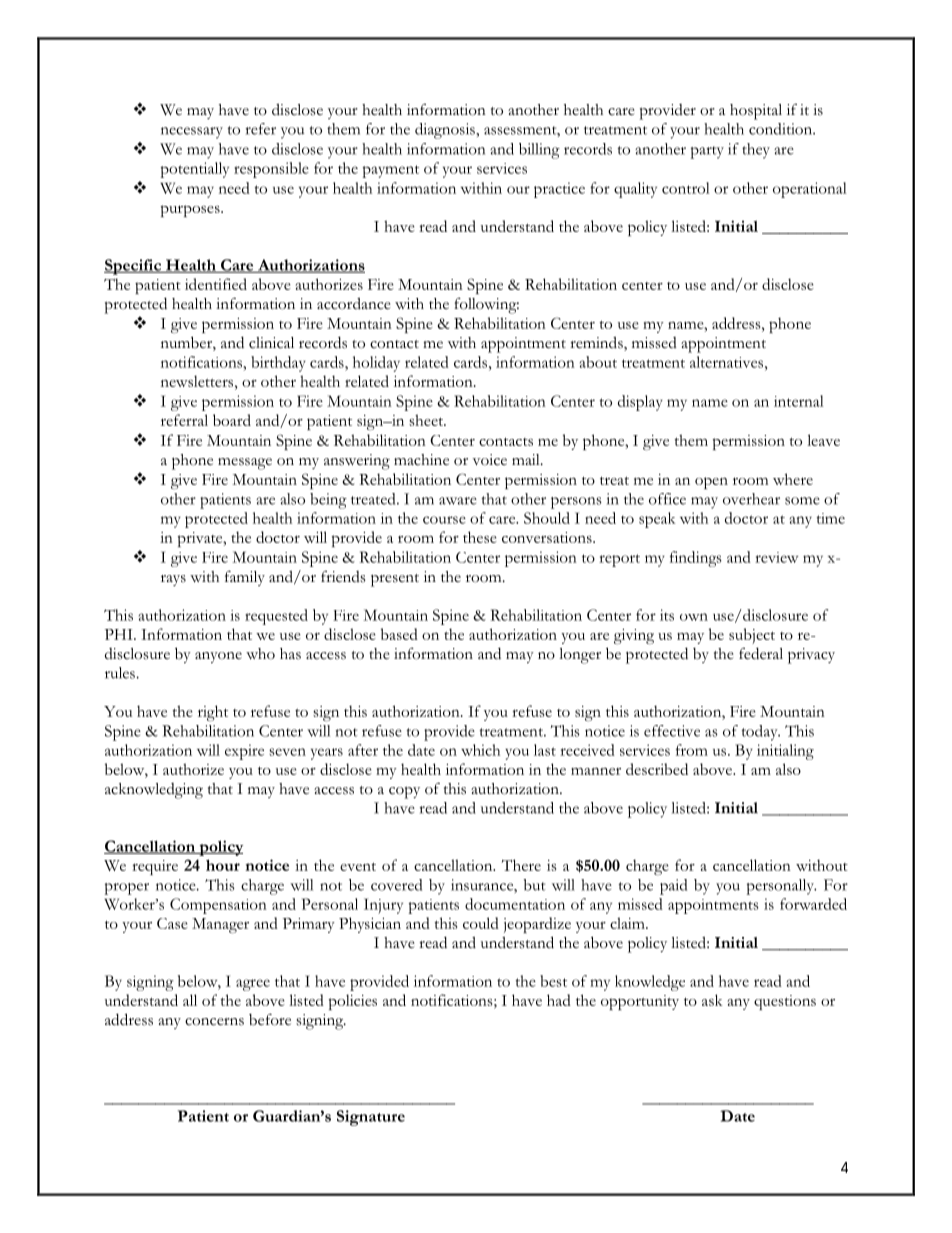 Image resolution: width=952 pixels, height=1233 pixels. I want to click on diagnosis, so click(446, 131).
